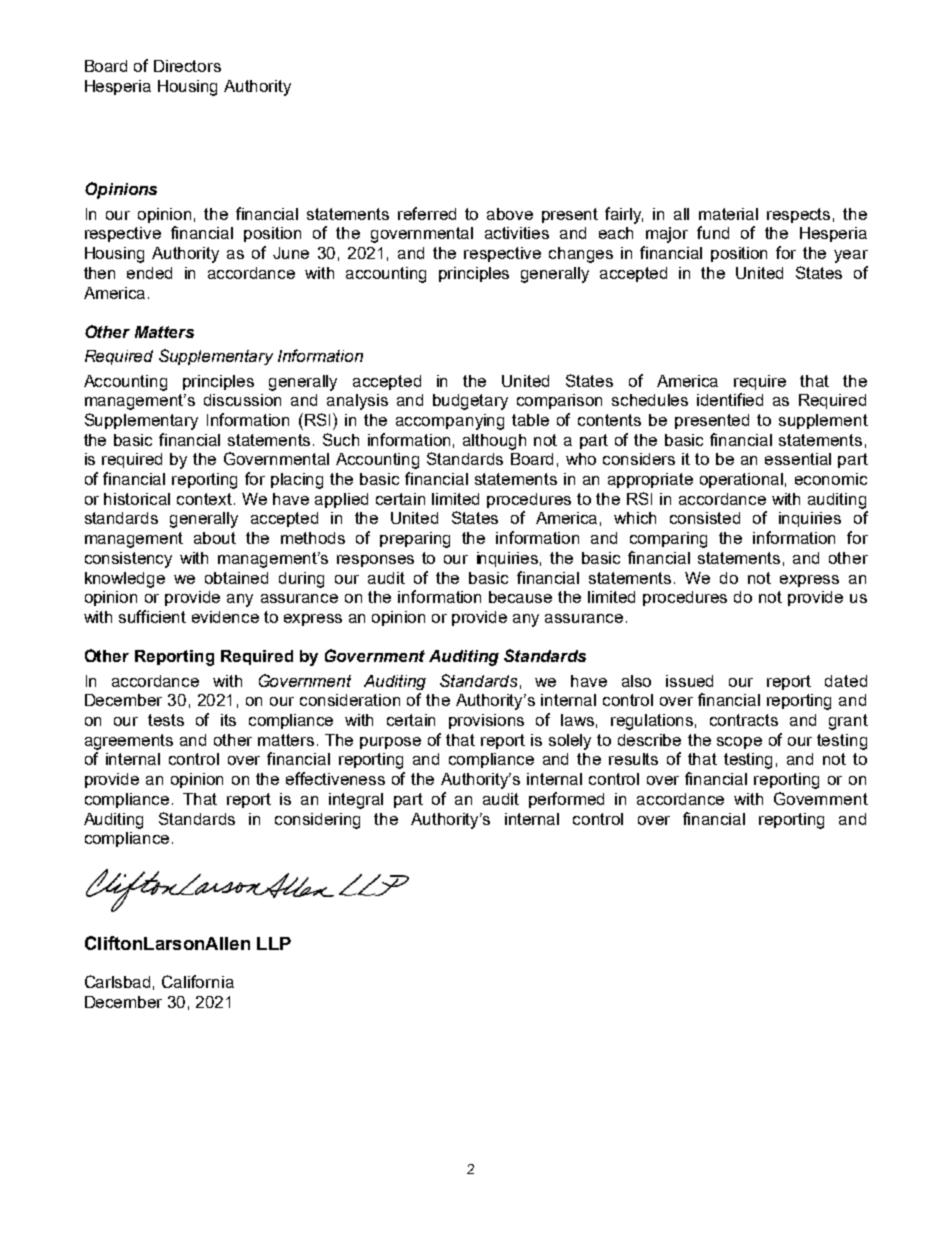 Image resolution: width=952 pixels, height=1233 pixels. Describe the element at coordinates (728, 214) in the page. I see `material` at that location.
